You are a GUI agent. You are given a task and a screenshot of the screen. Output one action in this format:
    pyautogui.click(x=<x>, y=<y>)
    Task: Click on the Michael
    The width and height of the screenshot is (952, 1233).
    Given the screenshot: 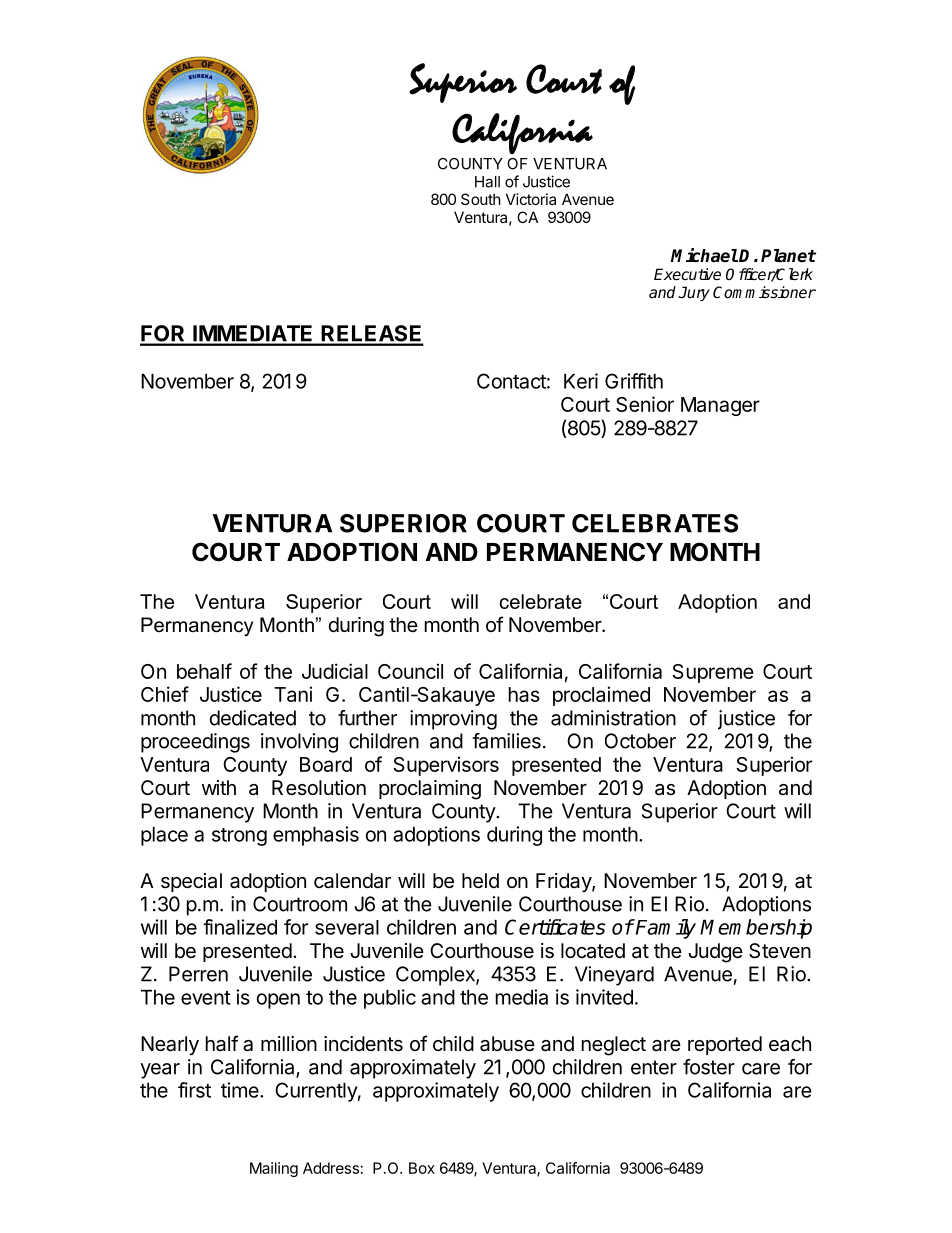 What is the action you would take?
    pyautogui.click(x=704, y=255)
